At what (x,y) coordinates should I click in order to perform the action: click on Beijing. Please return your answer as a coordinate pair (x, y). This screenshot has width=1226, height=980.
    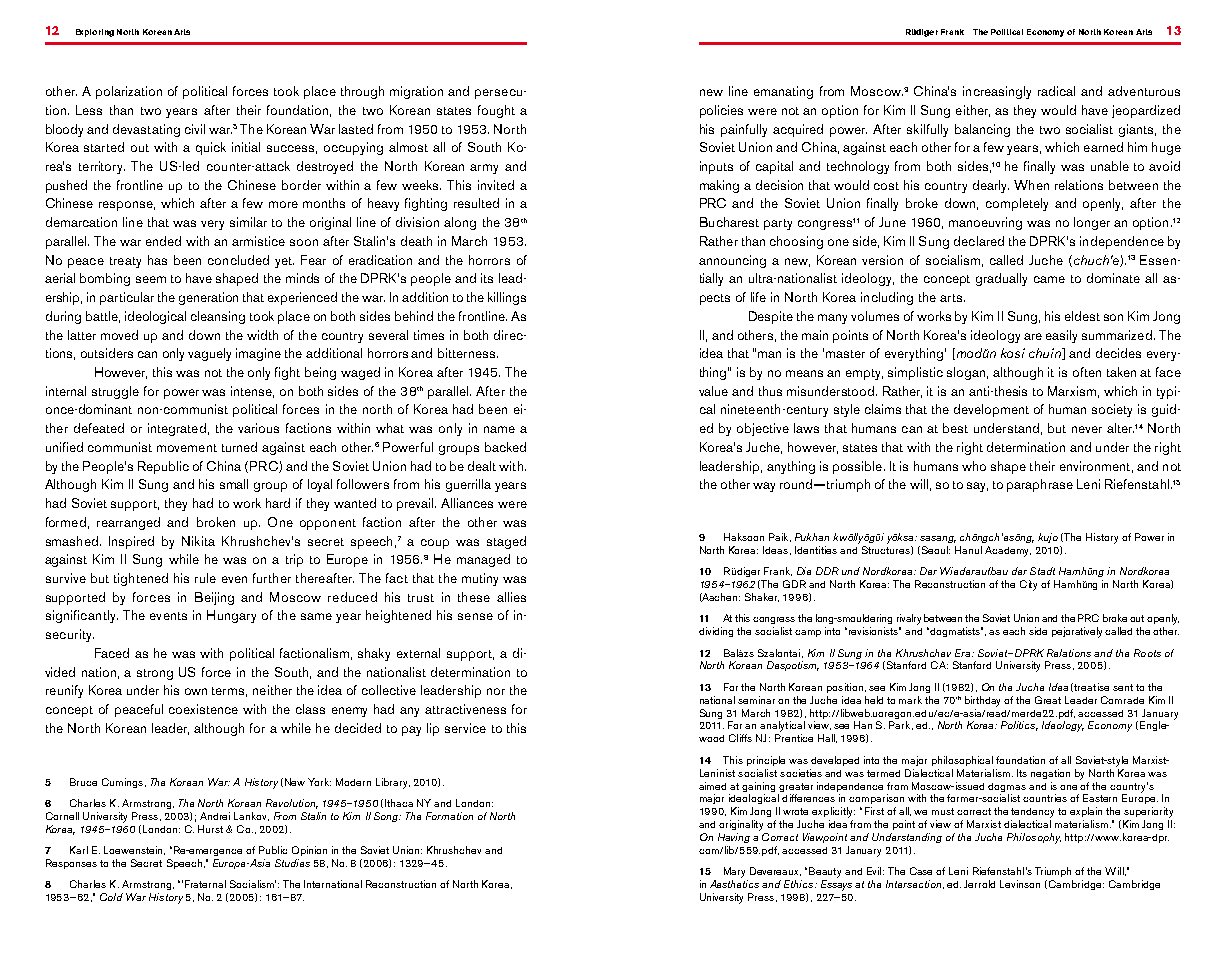
    Looking at the image, I should click on (214, 598).
